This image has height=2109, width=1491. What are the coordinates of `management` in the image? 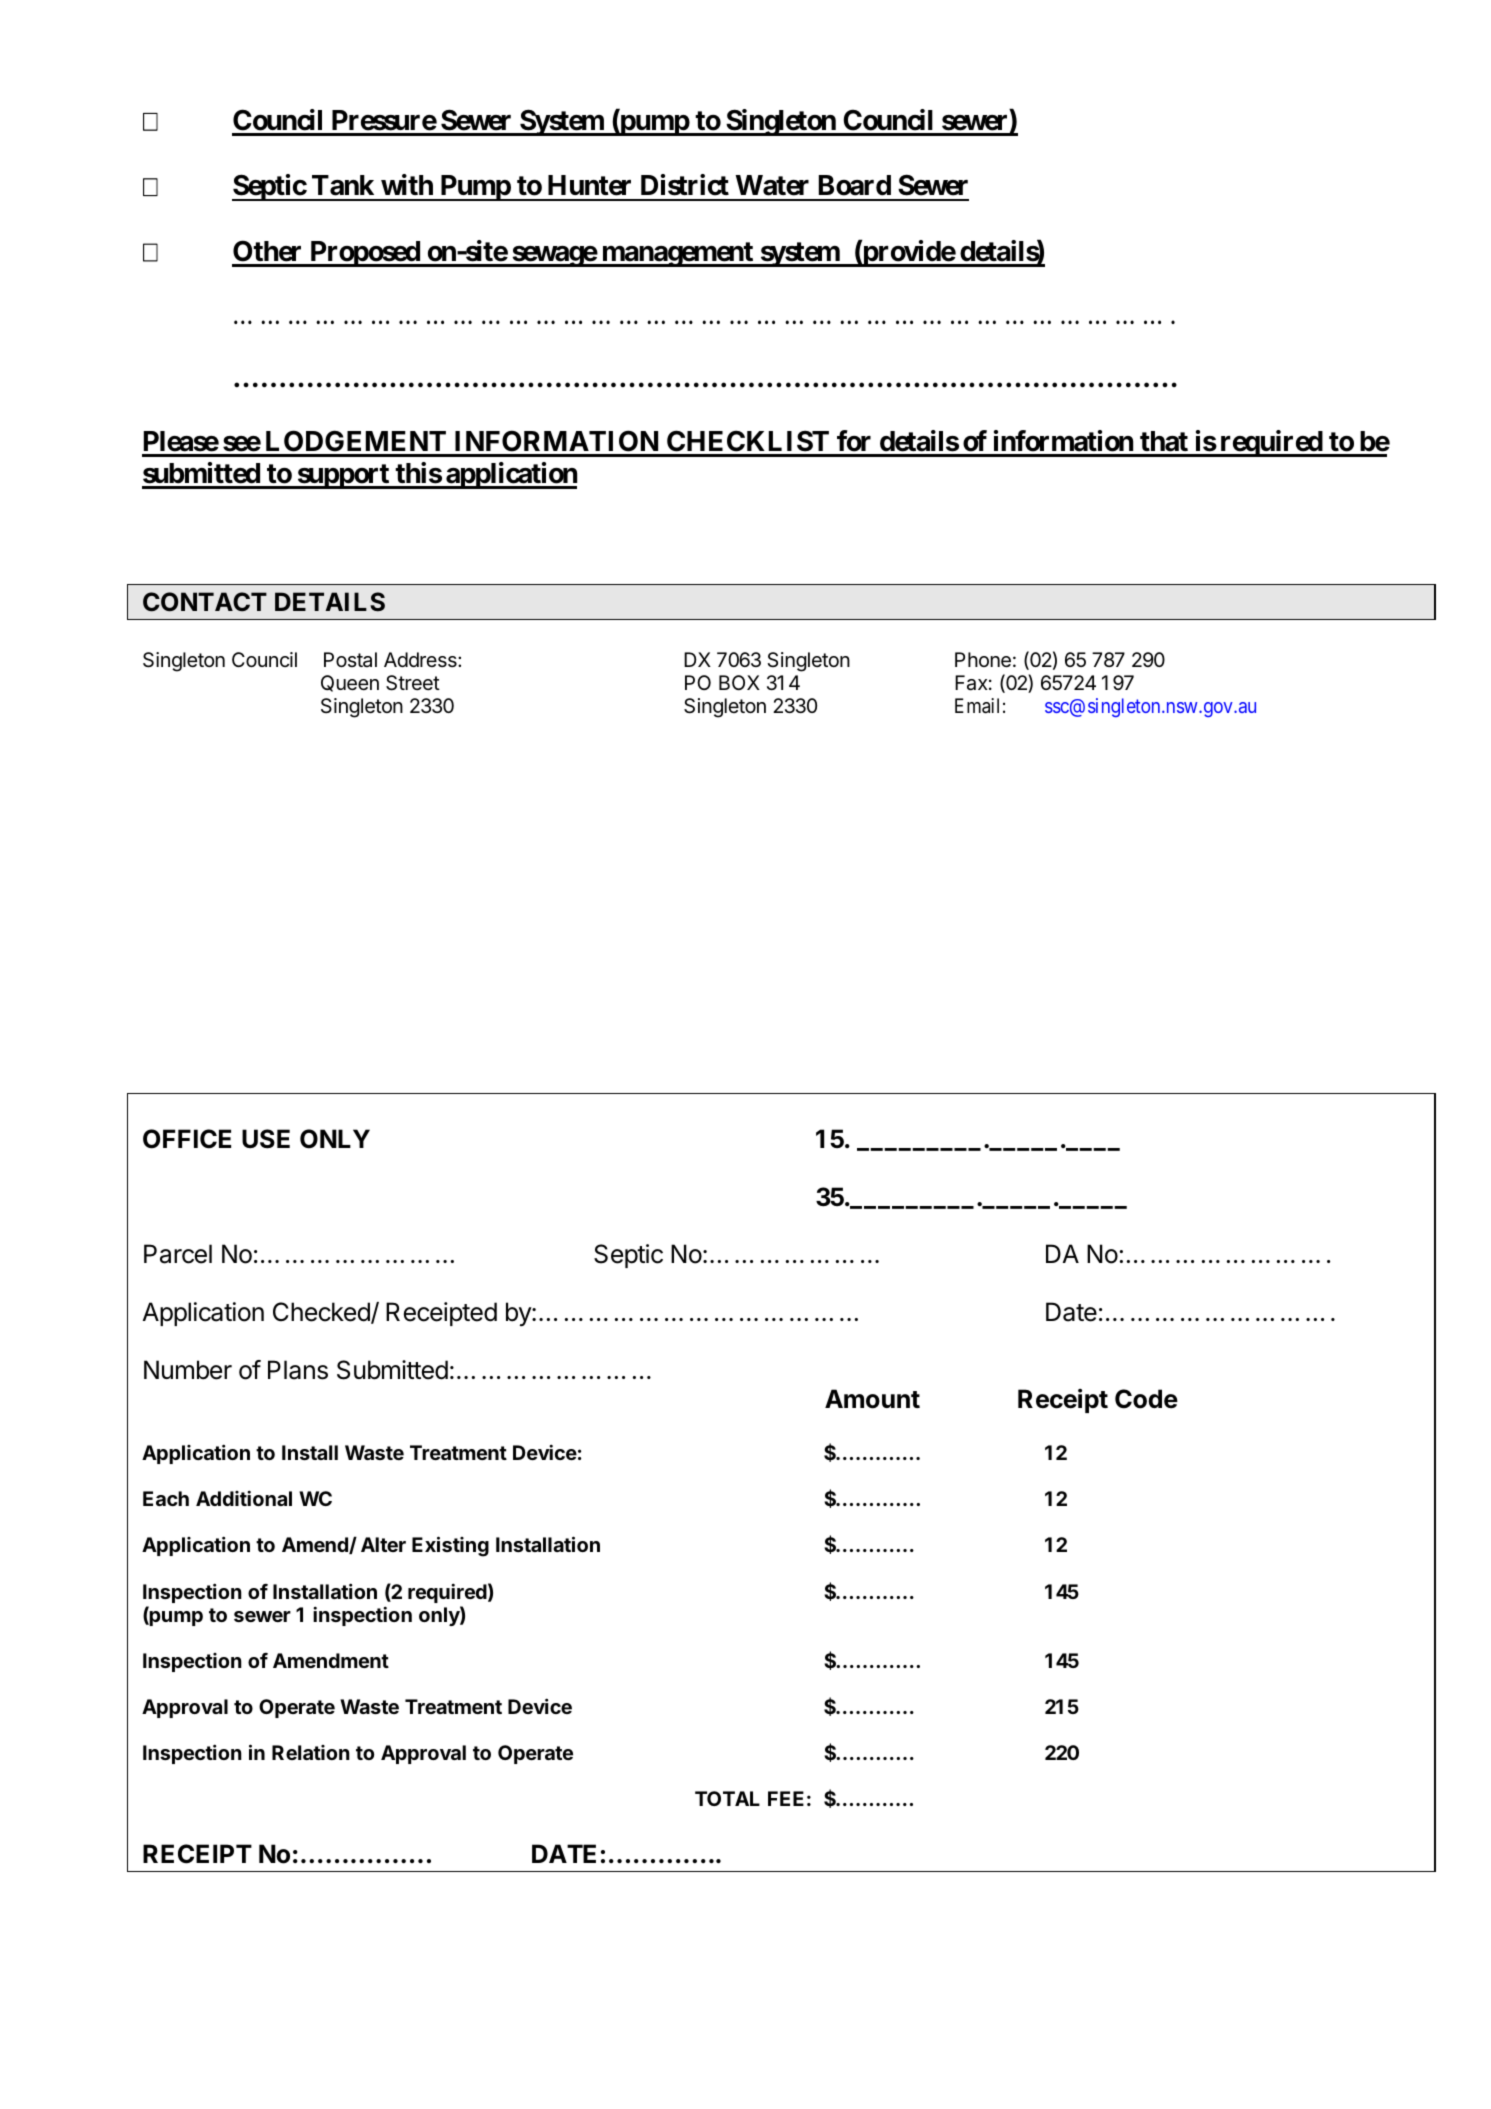 It's located at (677, 254).
